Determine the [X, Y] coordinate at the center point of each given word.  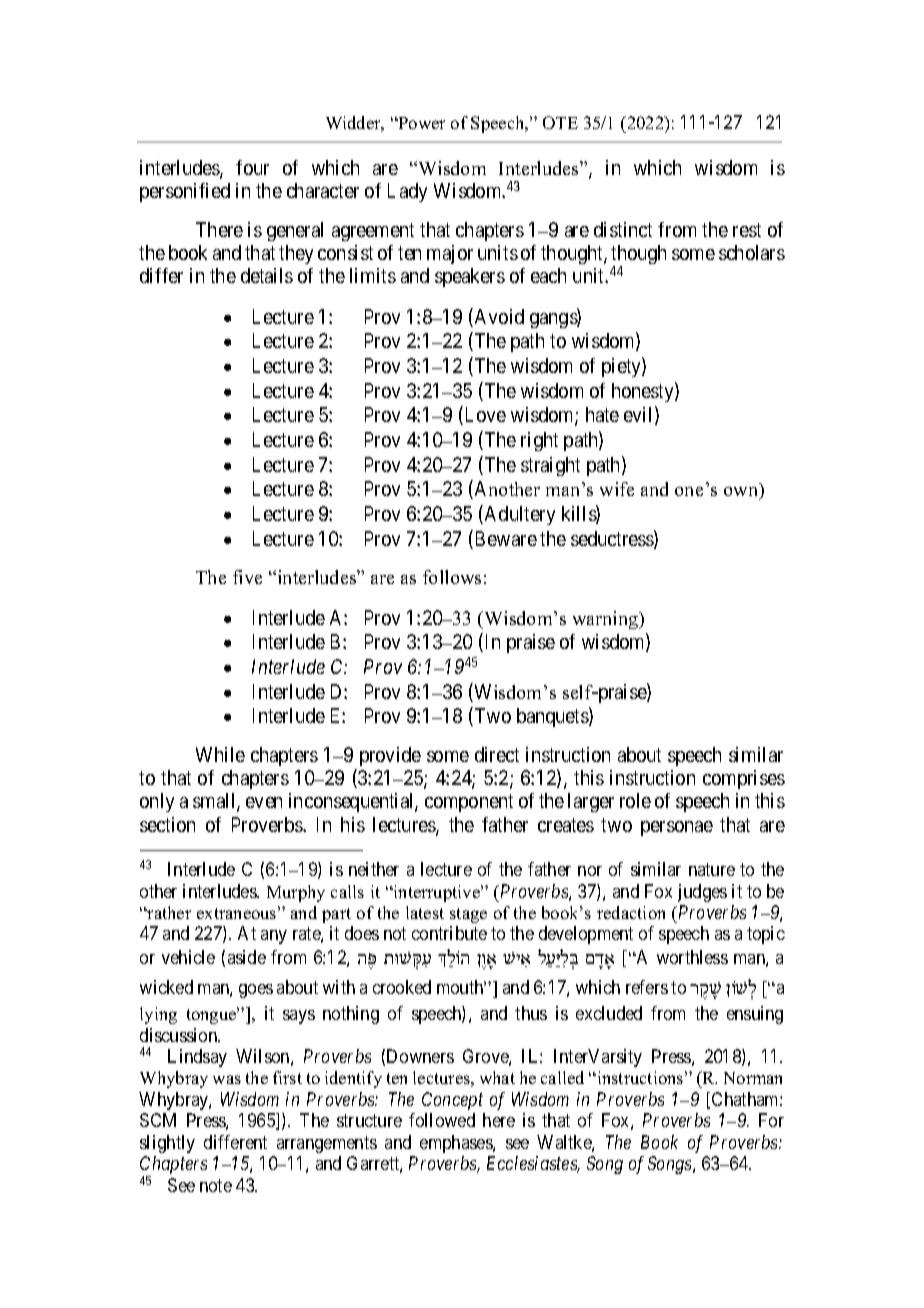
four [252, 167]
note [216, 1185]
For [771, 1120]
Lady [407, 192]
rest [747, 230]
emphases [457, 1144]
